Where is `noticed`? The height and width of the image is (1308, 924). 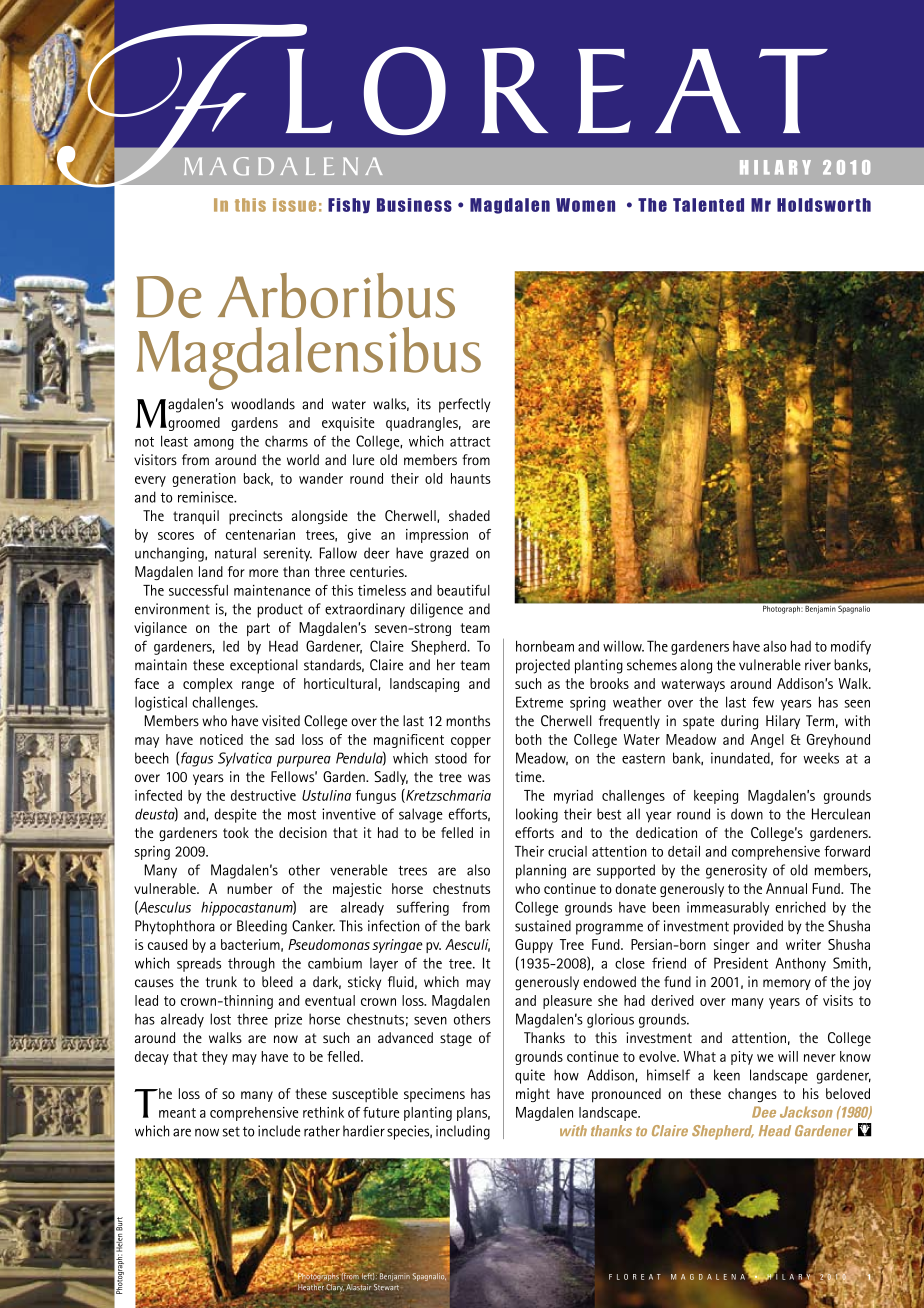 noticed is located at coordinates (221, 739).
